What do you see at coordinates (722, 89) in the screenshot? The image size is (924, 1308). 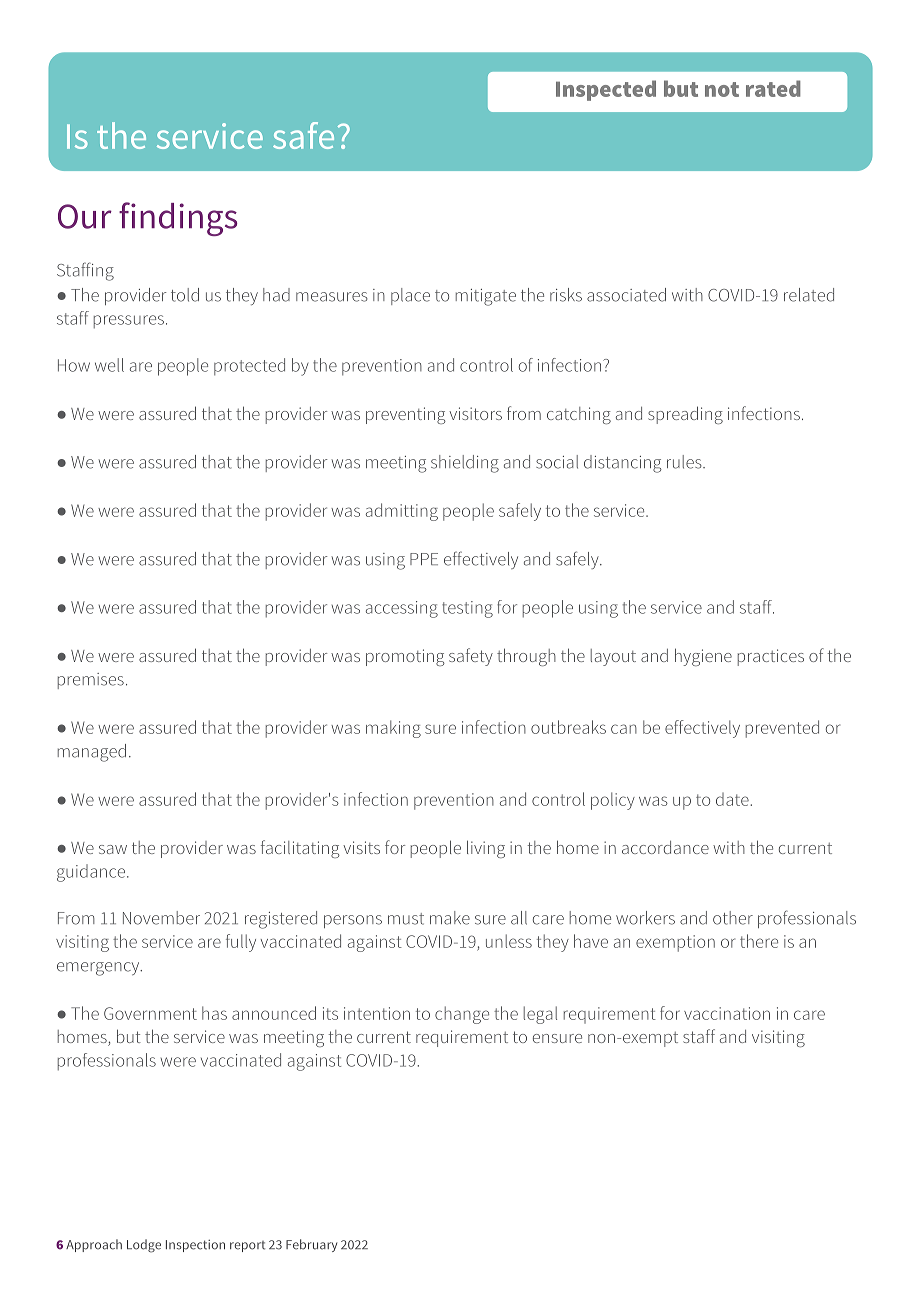 I see `not` at bounding box center [722, 89].
